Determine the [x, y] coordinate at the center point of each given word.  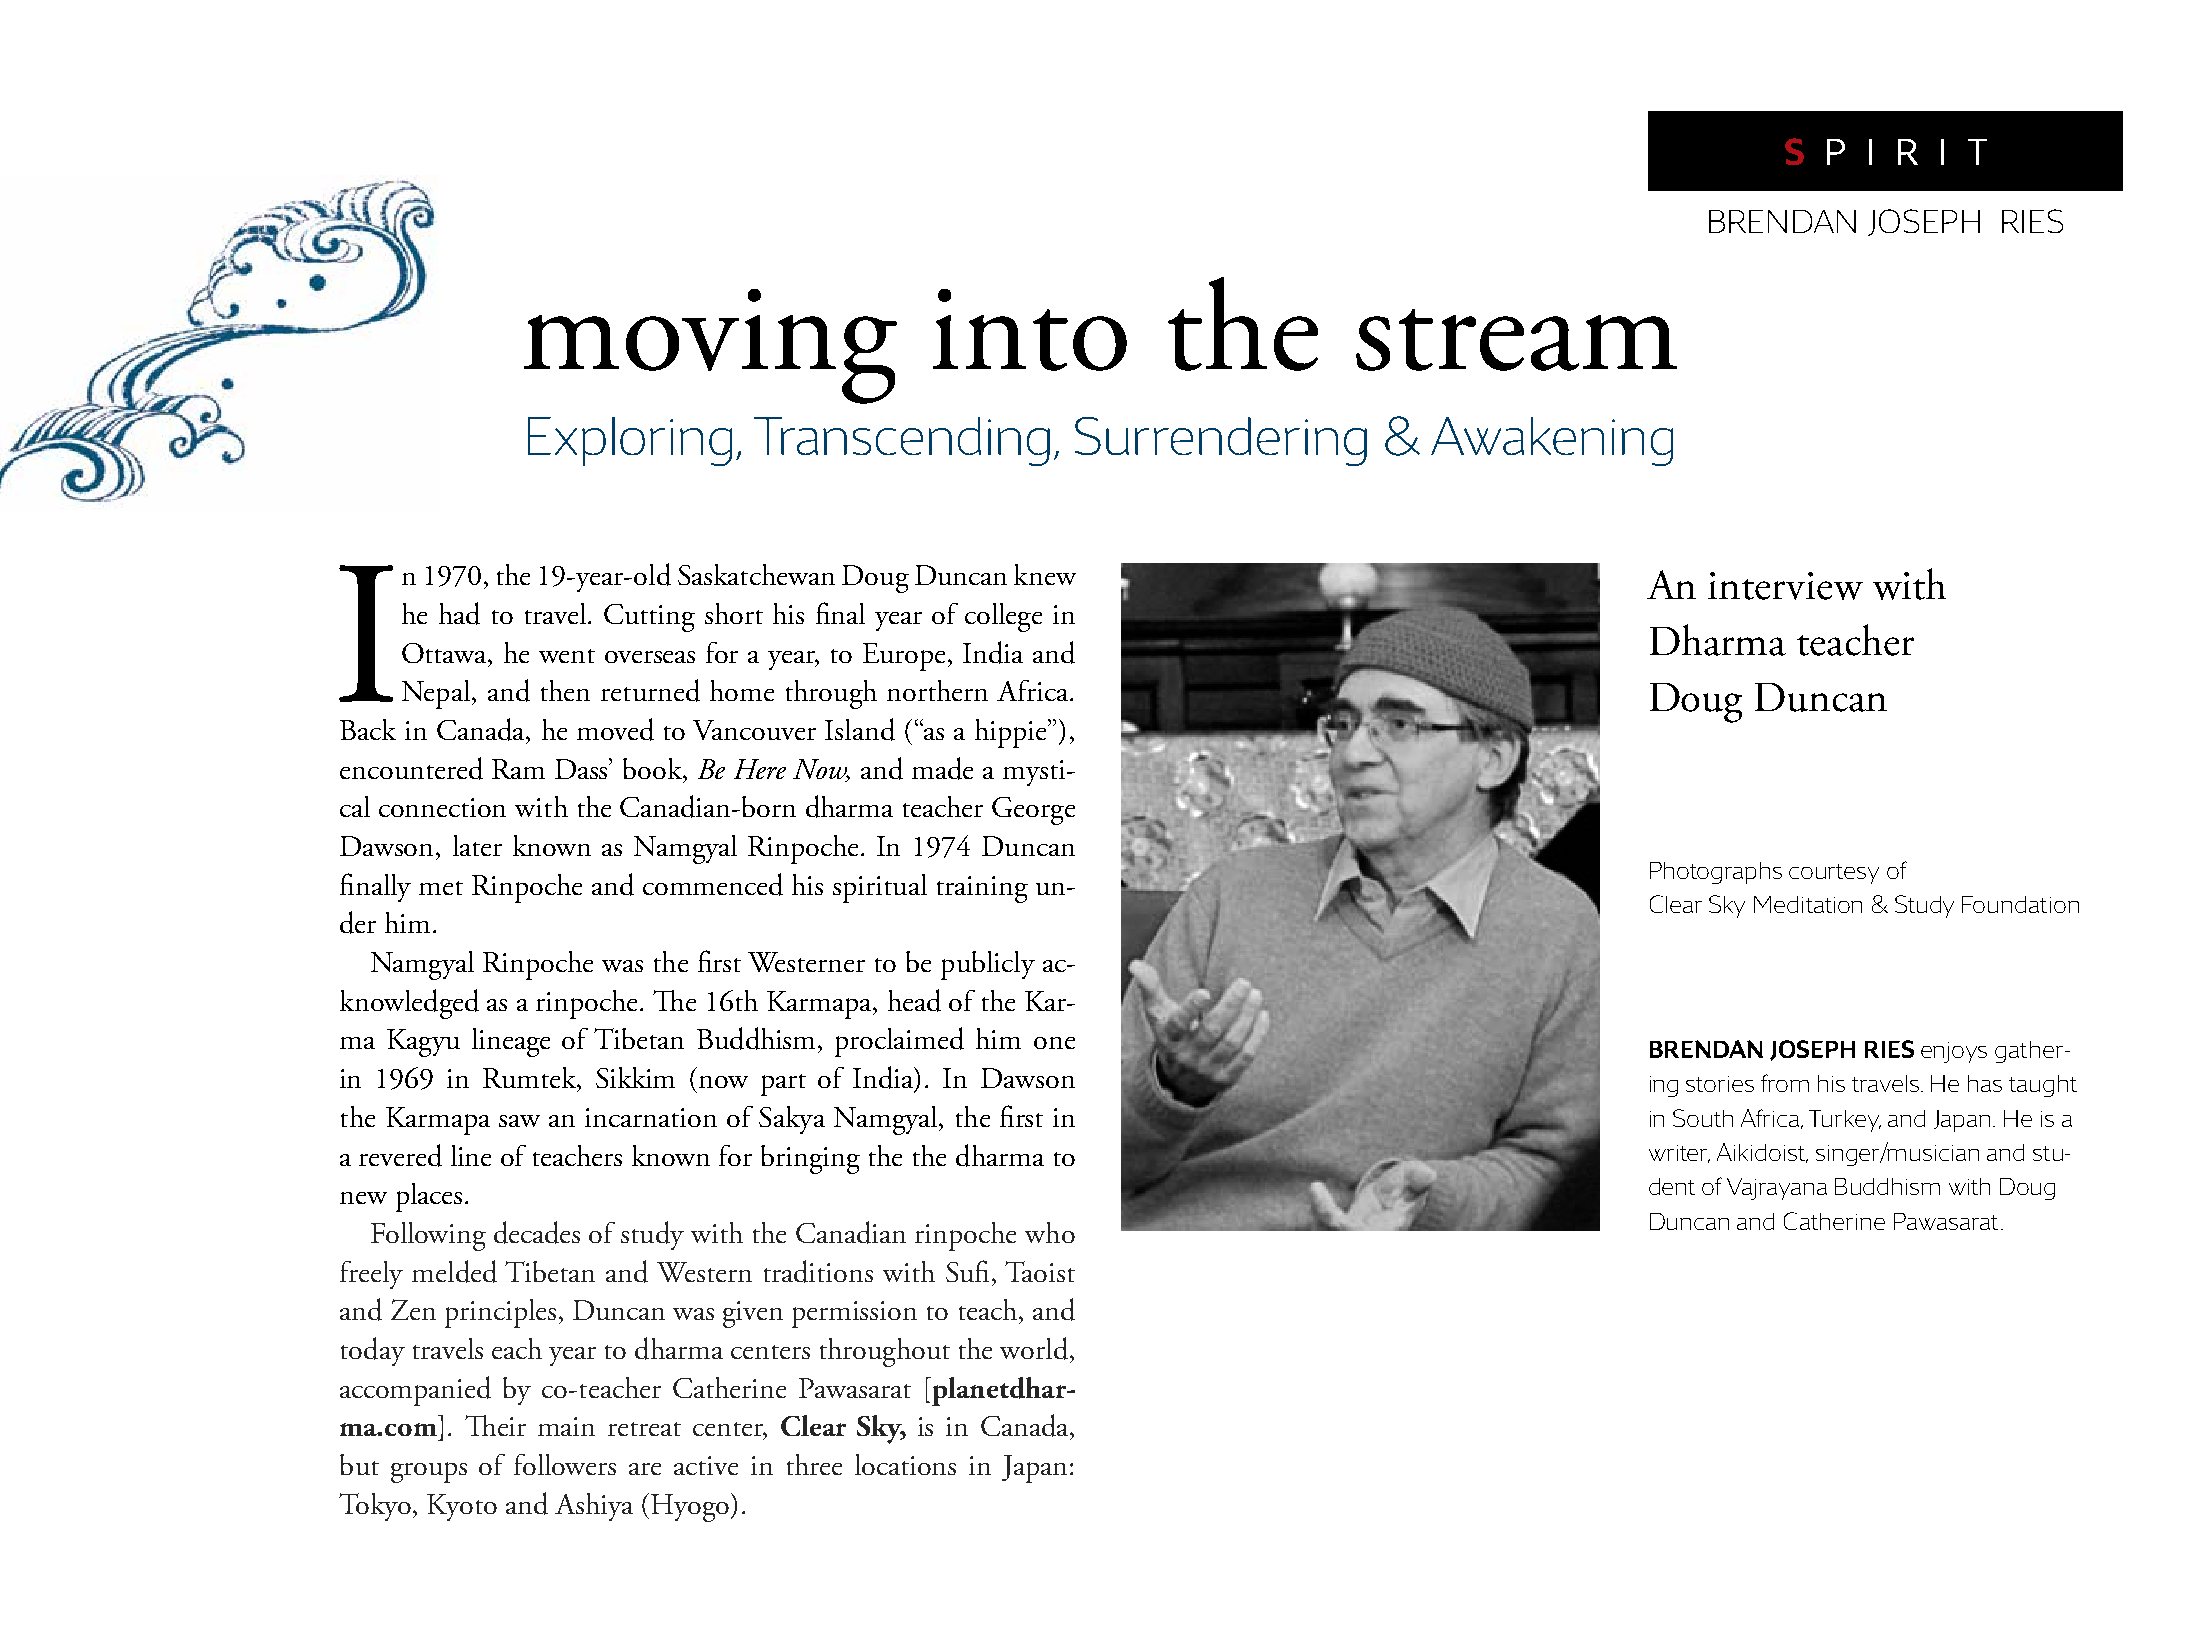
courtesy [1834, 874]
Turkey [1845, 1121]
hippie [1012, 733]
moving [710, 346]
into [1030, 330]
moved [615, 729]
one [1054, 1043]
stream [1516, 340]
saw [519, 1121]
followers [565, 1464]
